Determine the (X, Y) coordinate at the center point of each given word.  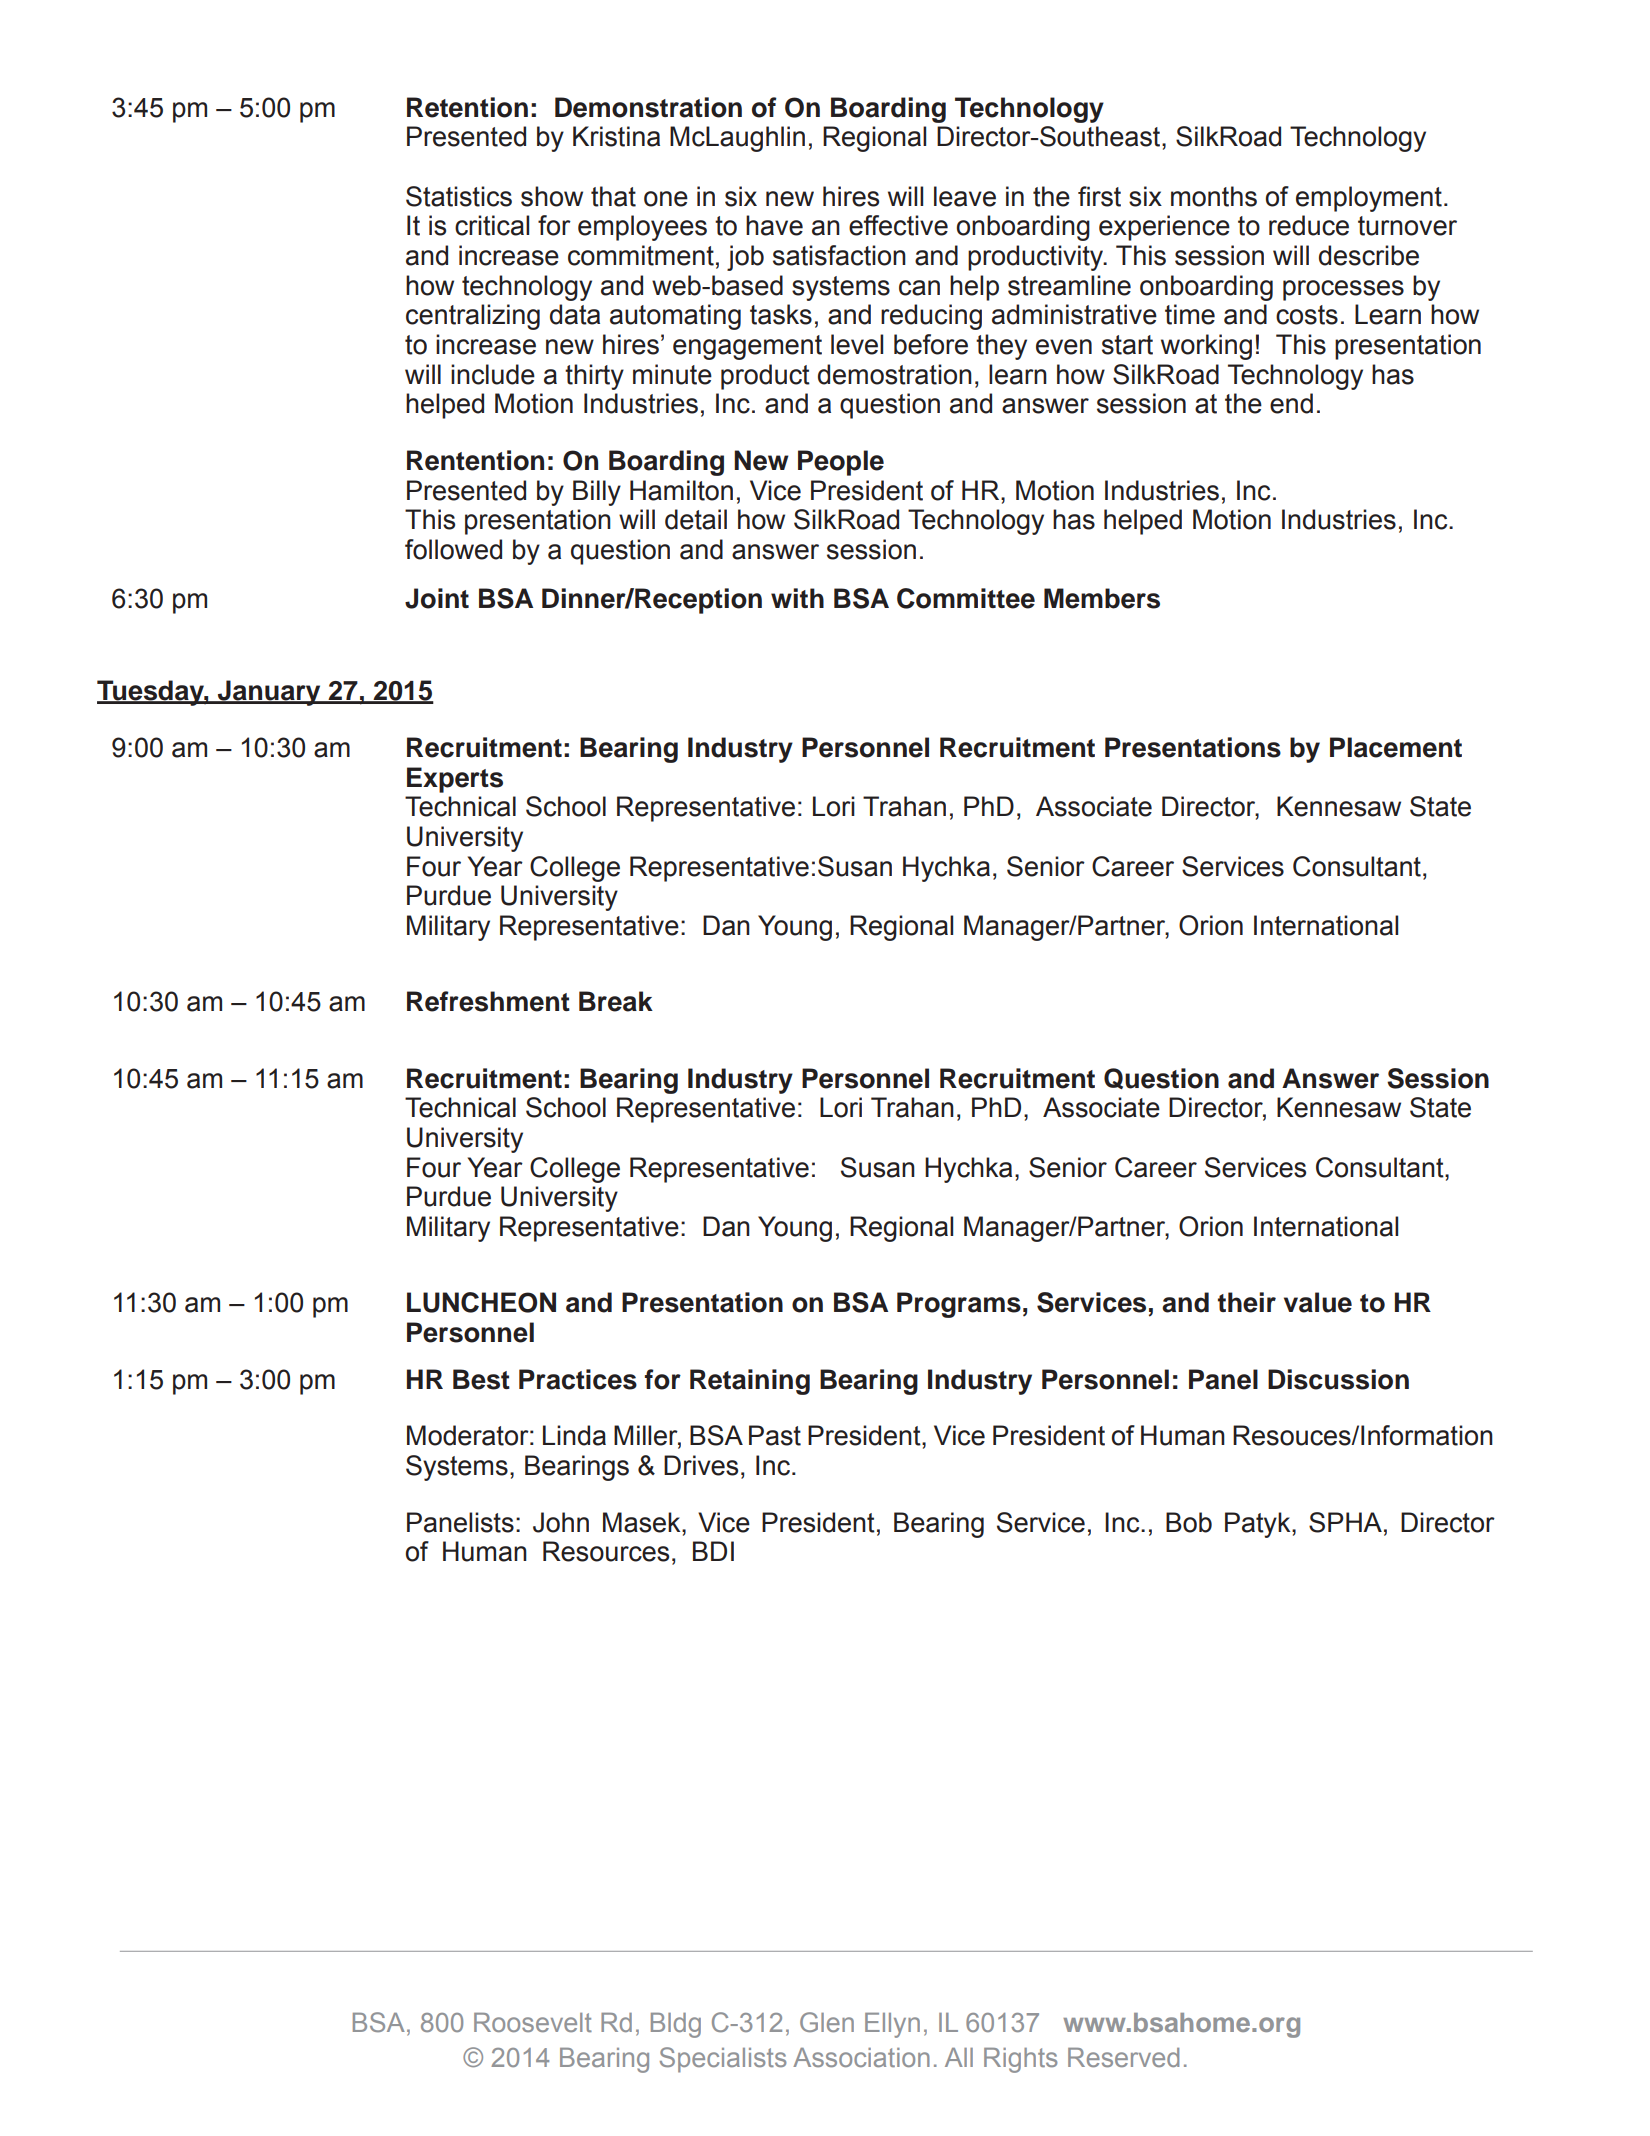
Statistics (459, 196)
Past (775, 1435)
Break (616, 1001)
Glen (827, 2022)
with (797, 598)
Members (1102, 598)
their (1247, 1302)
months (1214, 196)
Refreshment (488, 1001)
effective (898, 225)
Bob (1189, 1522)
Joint (437, 598)
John (561, 1522)
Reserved (1123, 2057)
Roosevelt (533, 2022)
